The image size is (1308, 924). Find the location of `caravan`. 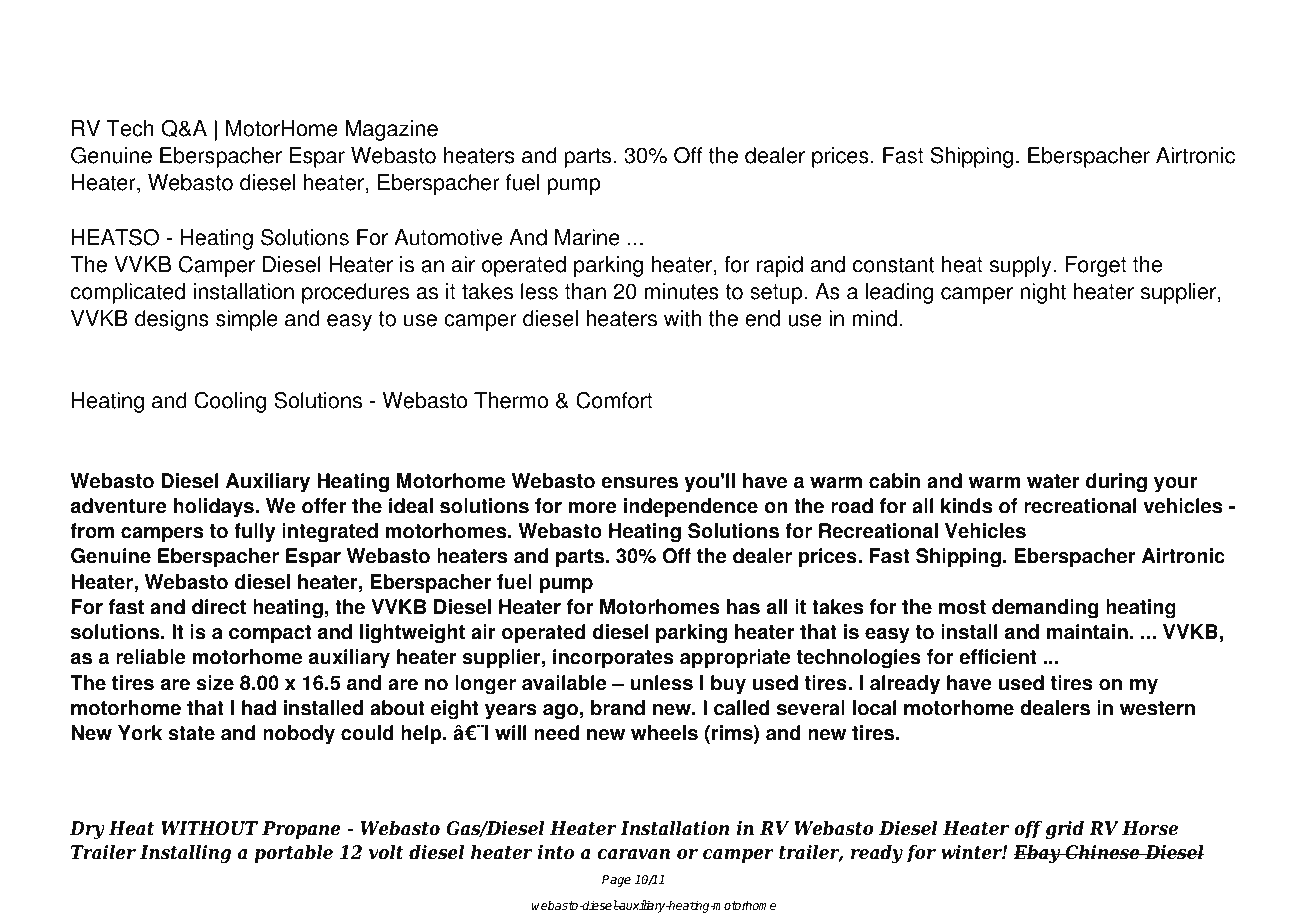

caravan is located at coordinates (634, 854).
